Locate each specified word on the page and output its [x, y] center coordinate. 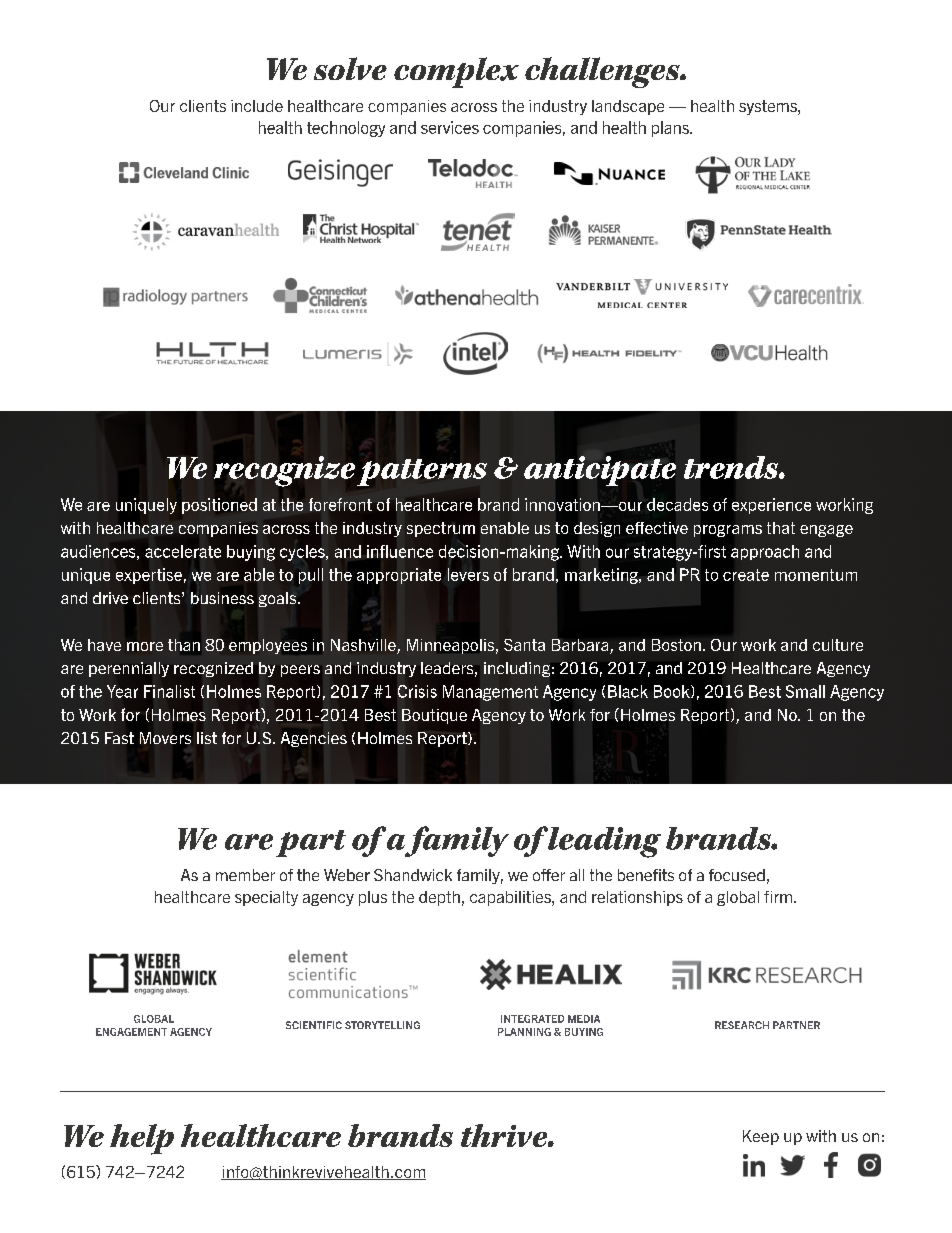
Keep [761, 1137]
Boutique [434, 716]
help [142, 1139]
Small [805, 691]
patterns [422, 472]
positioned [219, 506]
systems [769, 107]
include [257, 106]
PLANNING [524, 1032]
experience [771, 506]
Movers [165, 738]
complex [456, 72]
